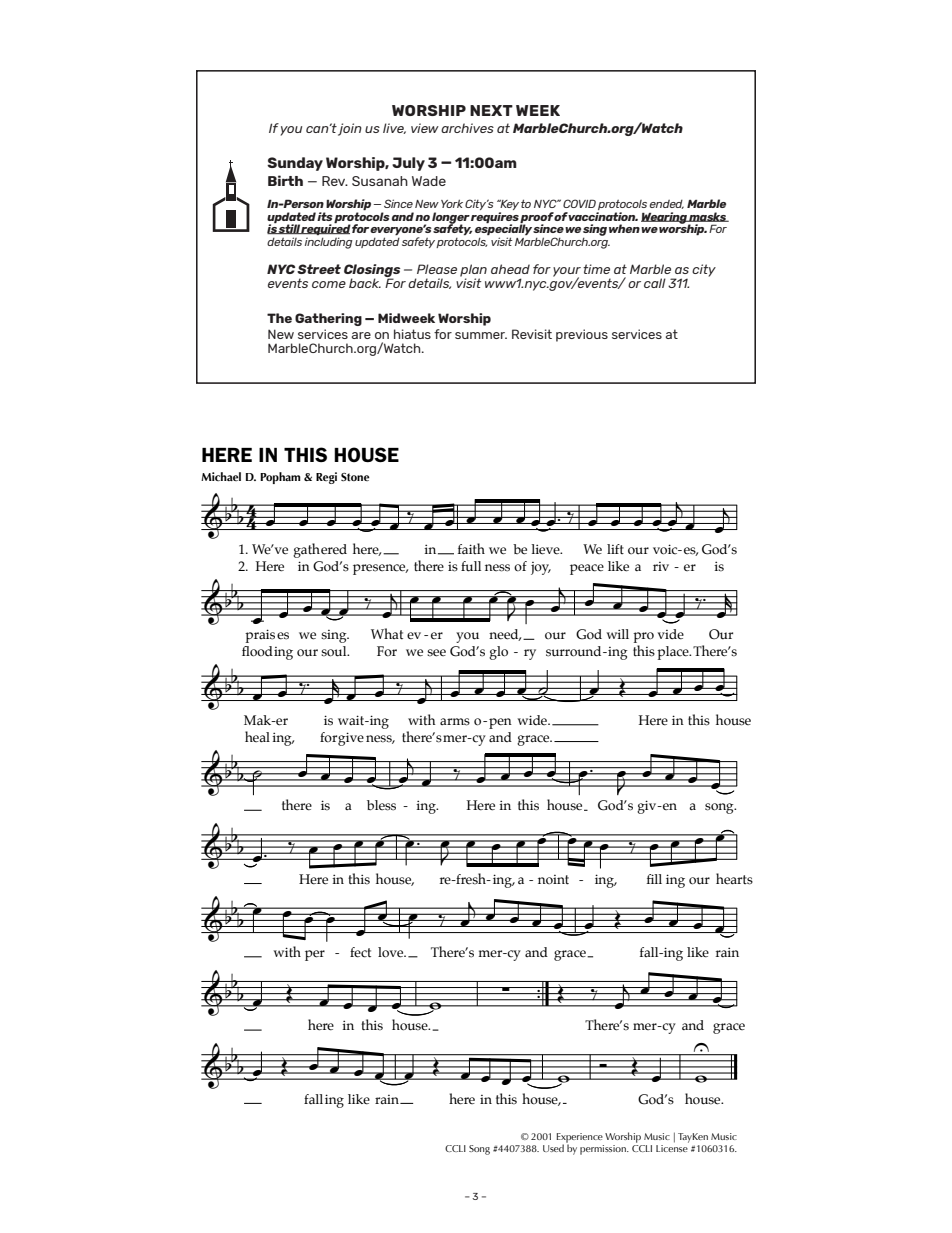 The height and width of the screenshot is (1233, 952). I want to click on vide, so click(671, 634).
